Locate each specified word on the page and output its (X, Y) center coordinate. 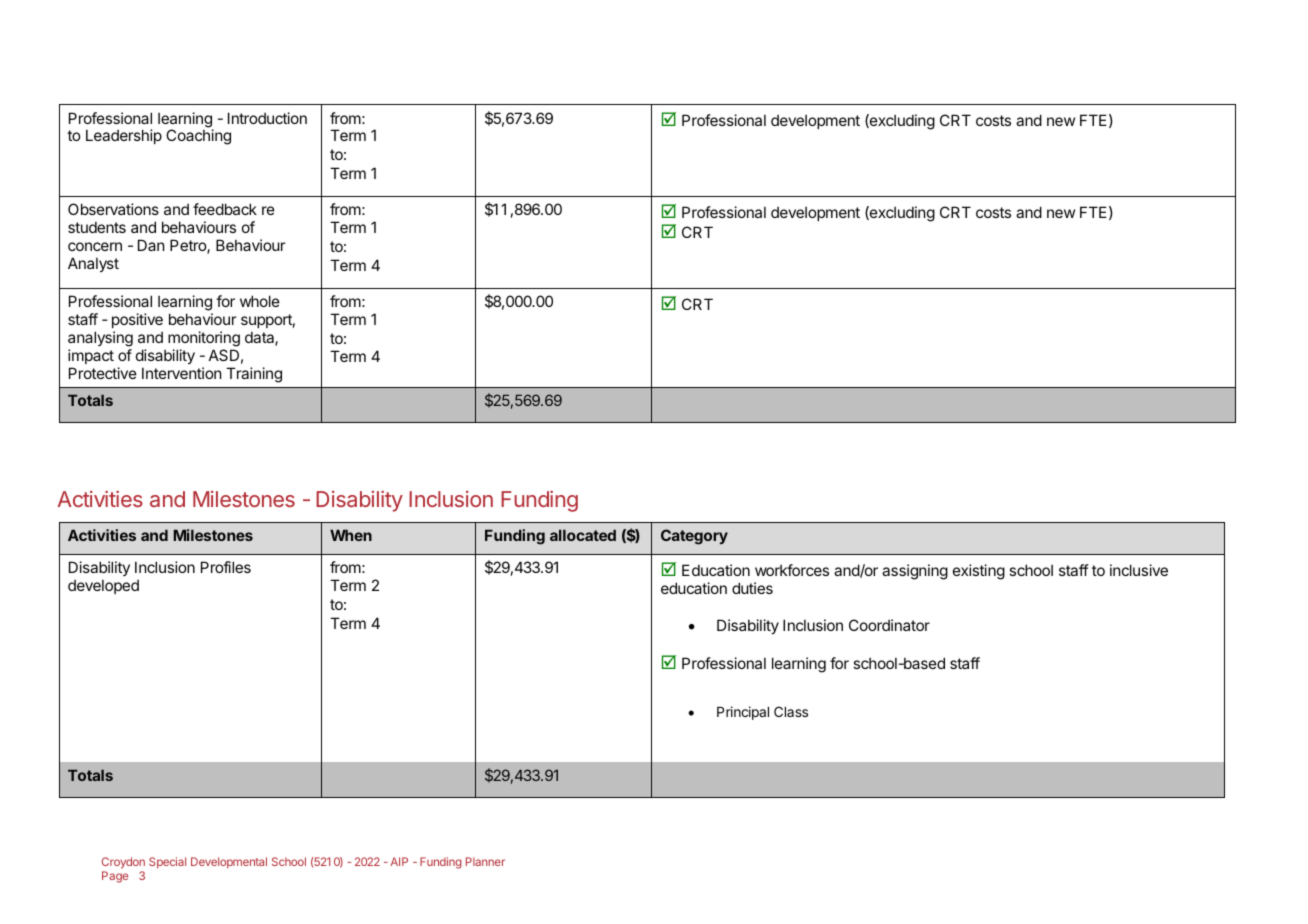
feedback (225, 209)
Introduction (267, 118)
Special (167, 863)
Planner (485, 861)
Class (791, 711)
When (351, 535)
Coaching (198, 137)
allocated (583, 535)
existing (979, 572)
